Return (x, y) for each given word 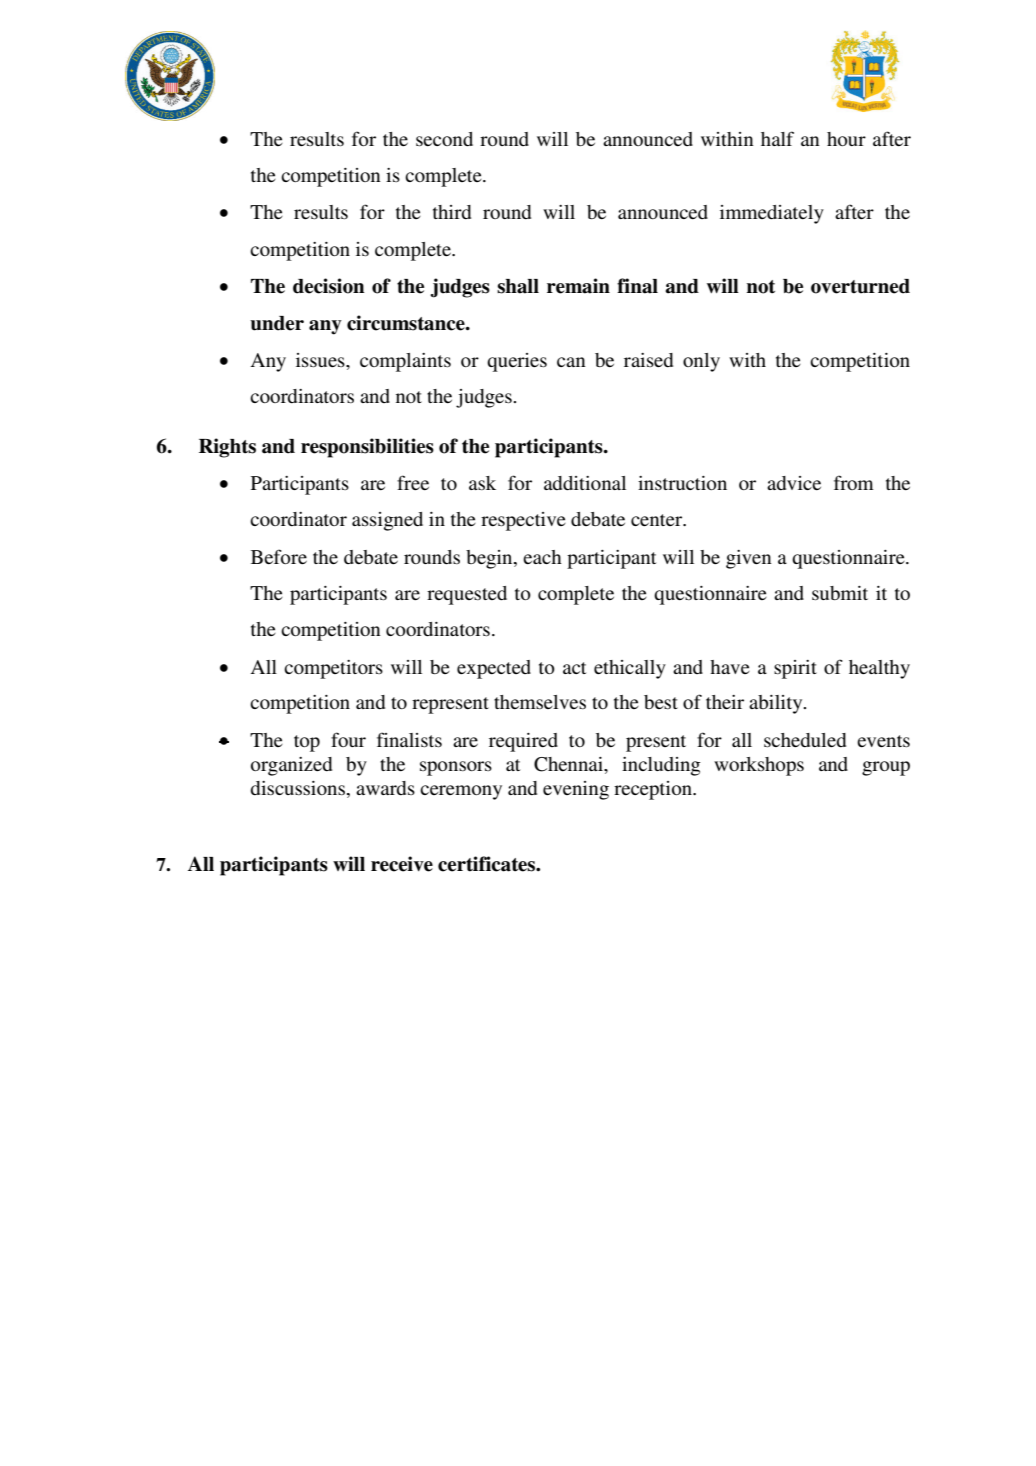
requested (467, 595)
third (452, 212)
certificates (488, 864)
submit (840, 593)
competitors (333, 669)
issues (321, 360)
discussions (297, 788)
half (777, 138)
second (444, 139)
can (571, 362)
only (701, 362)
